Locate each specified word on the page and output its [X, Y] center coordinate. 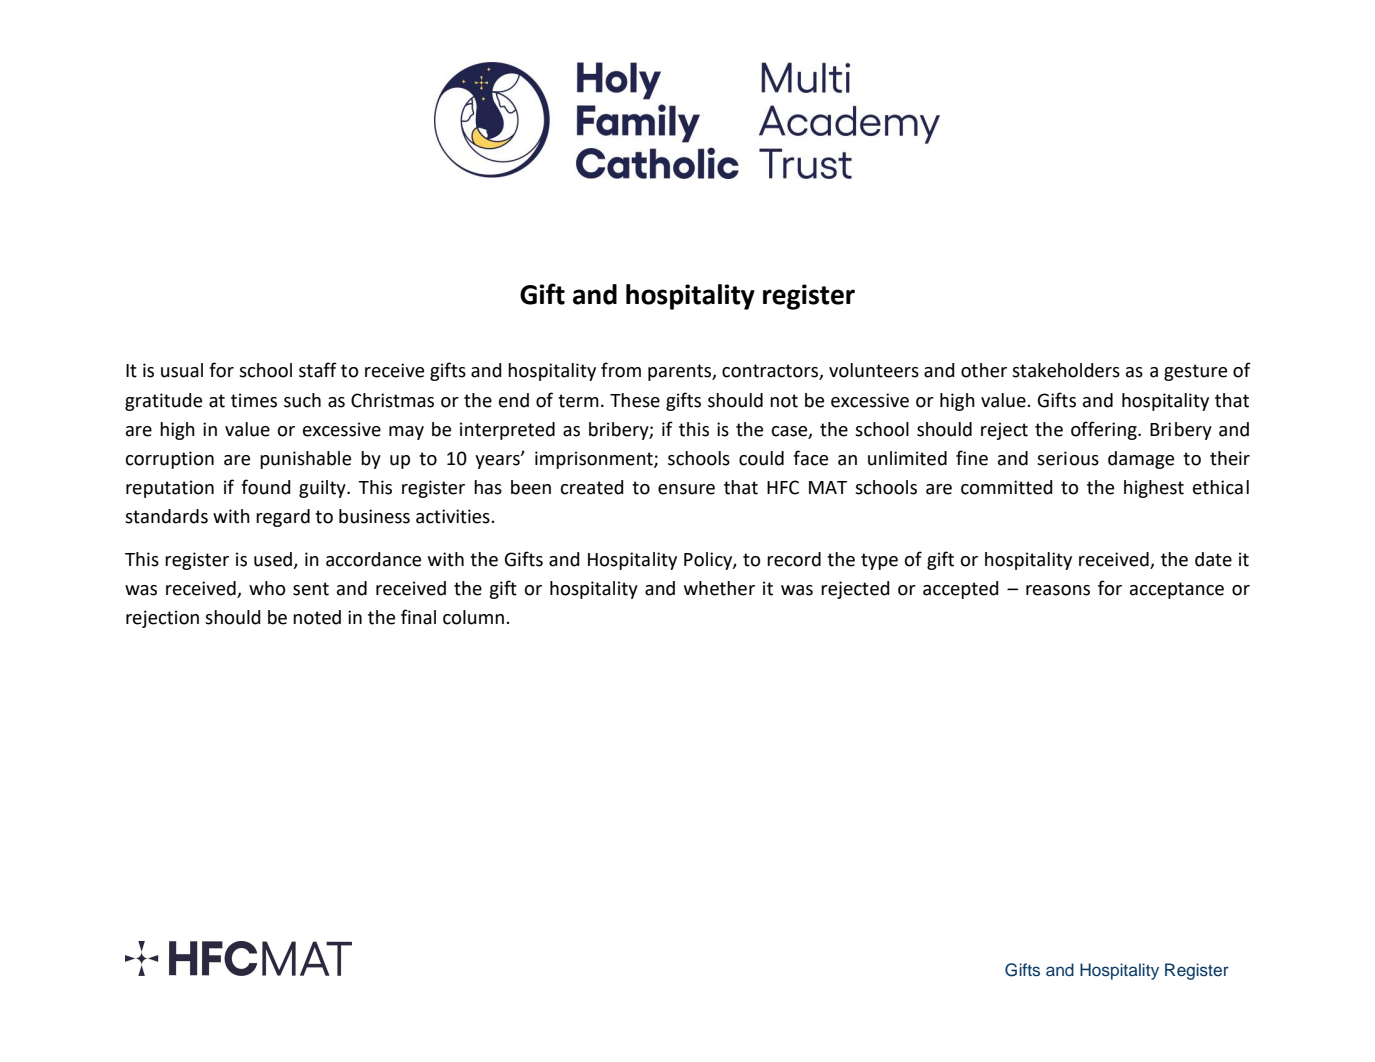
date [1213, 559]
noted [317, 617]
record [794, 559]
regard [283, 518]
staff [318, 370]
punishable [305, 460]
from [621, 370]
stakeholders [1066, 370]
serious [1068, 458]
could [761, 458]
